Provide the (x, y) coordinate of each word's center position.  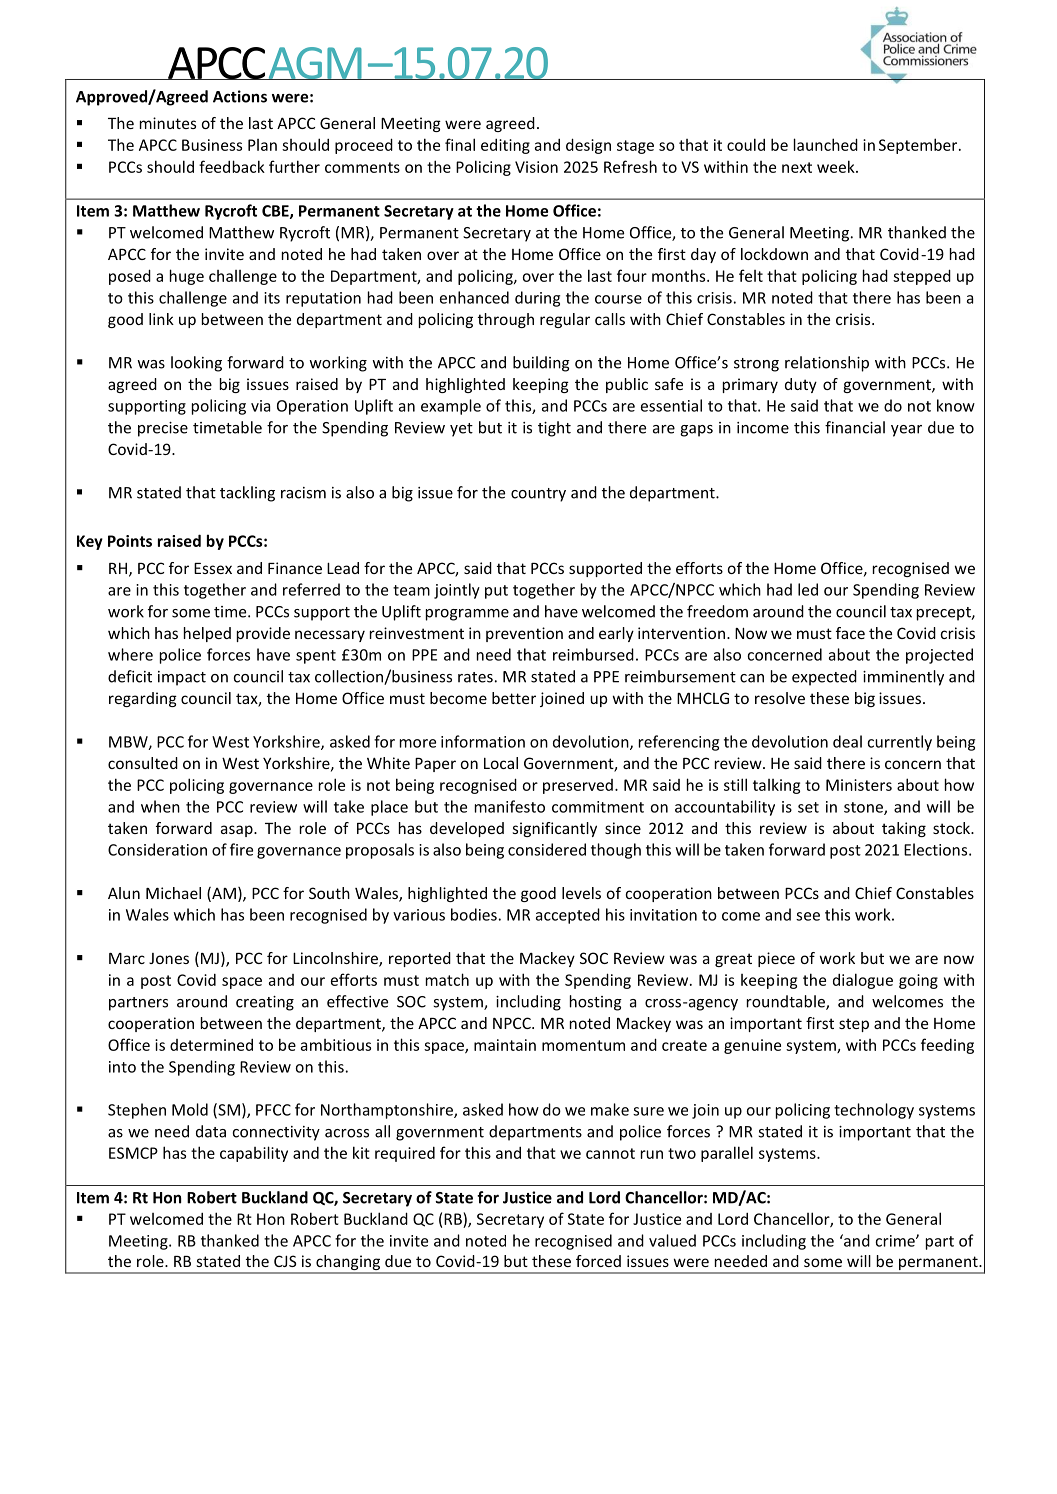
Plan (262, 145)
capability (254, 1154)
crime (896, 1241)
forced (598, 1261)
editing (505, 146)
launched (826, 144)
